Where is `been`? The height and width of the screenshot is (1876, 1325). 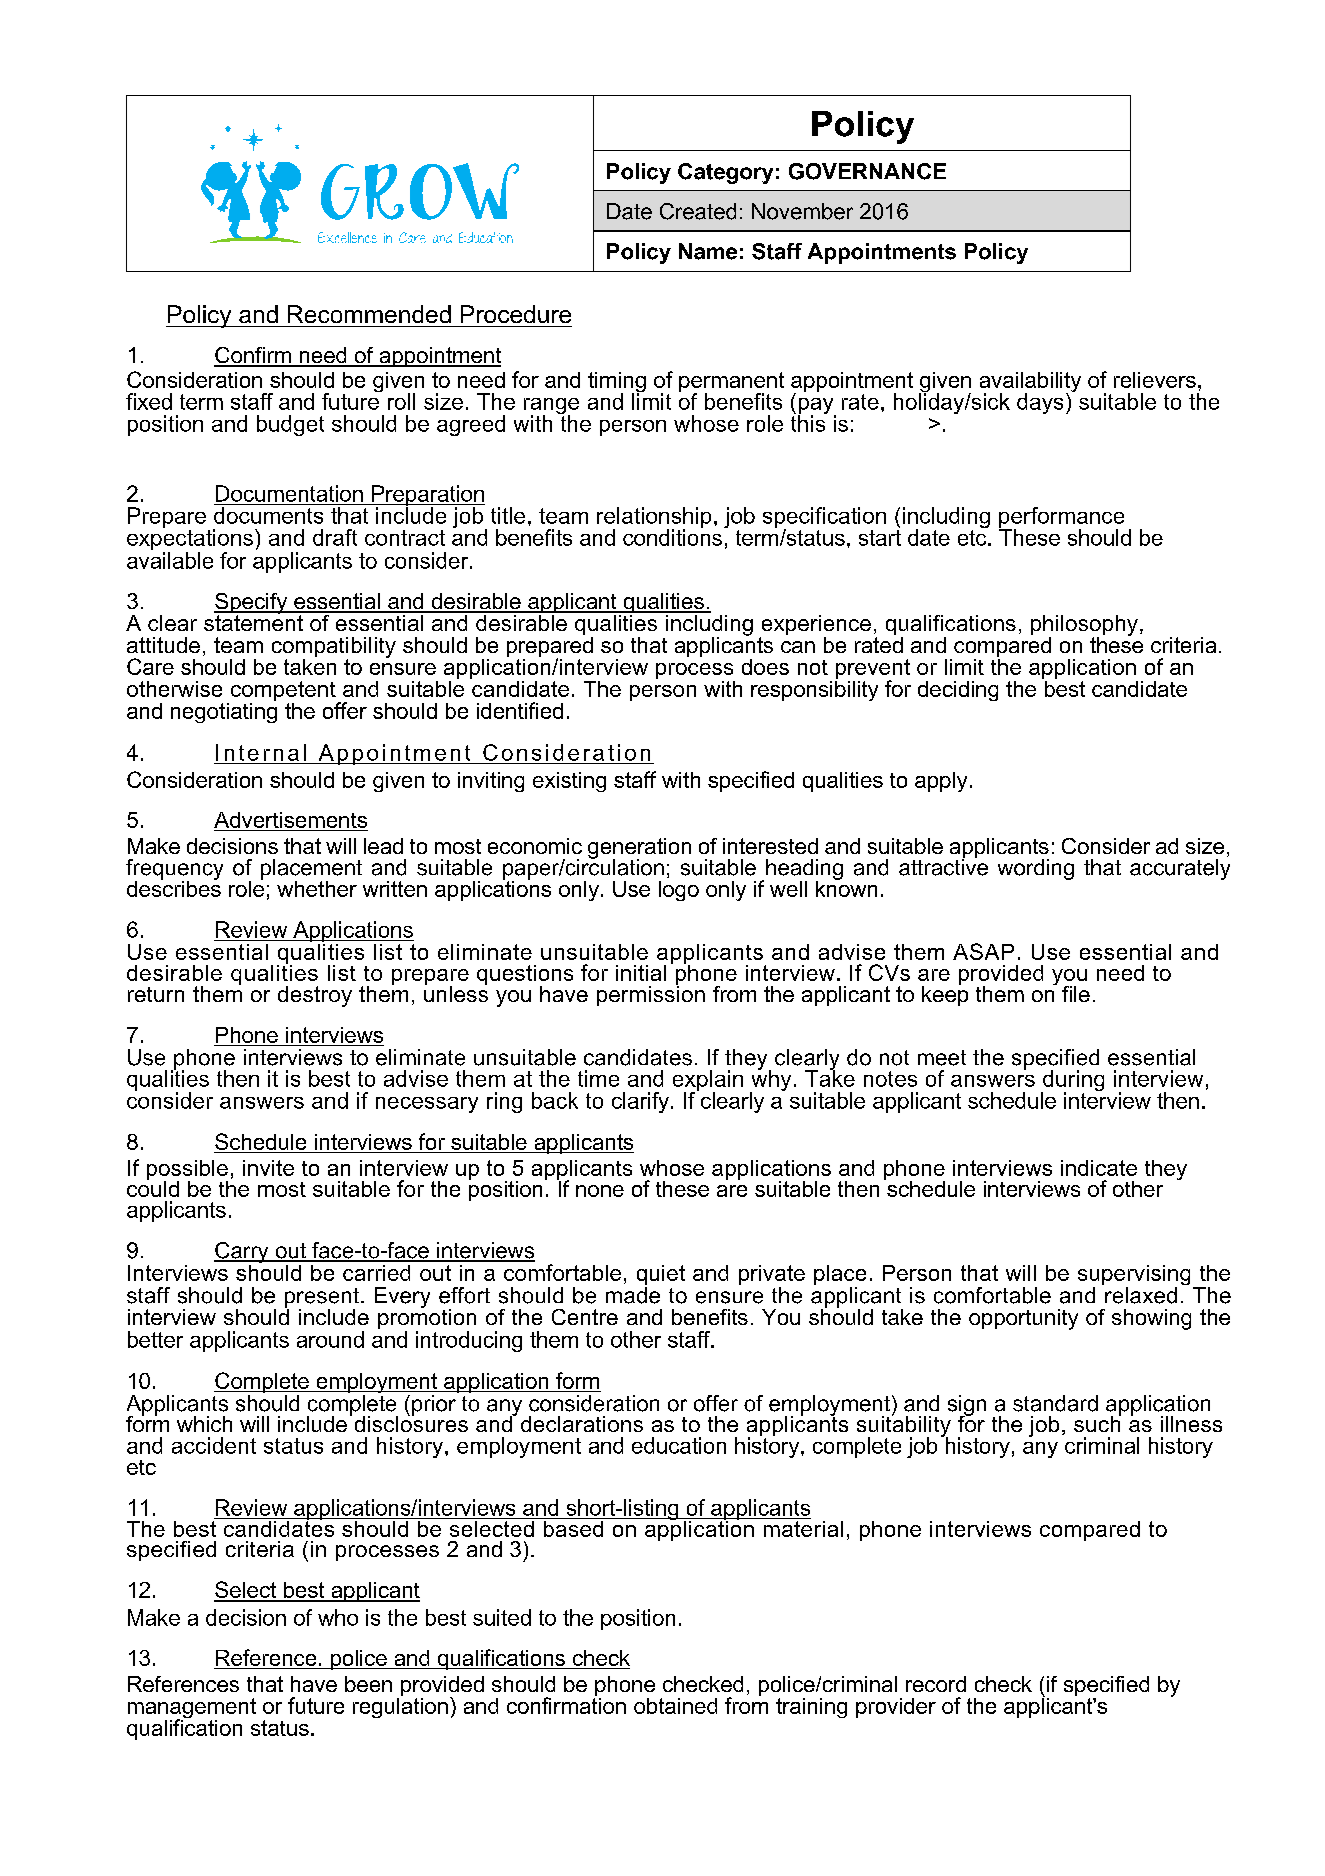 been is located at coordinates (368, 1684).
